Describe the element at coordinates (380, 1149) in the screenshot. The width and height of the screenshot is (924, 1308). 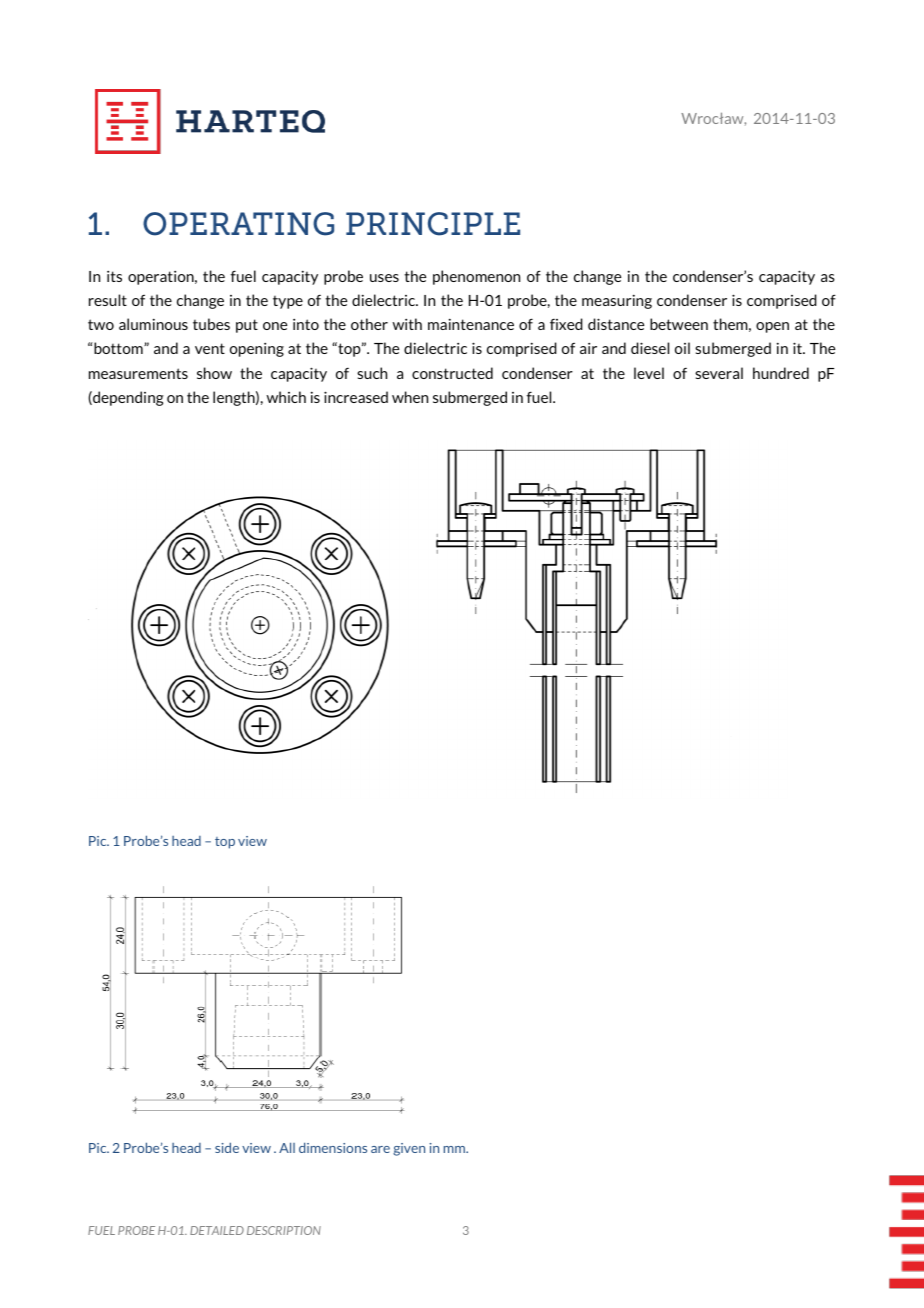
I see `are` at that location.
